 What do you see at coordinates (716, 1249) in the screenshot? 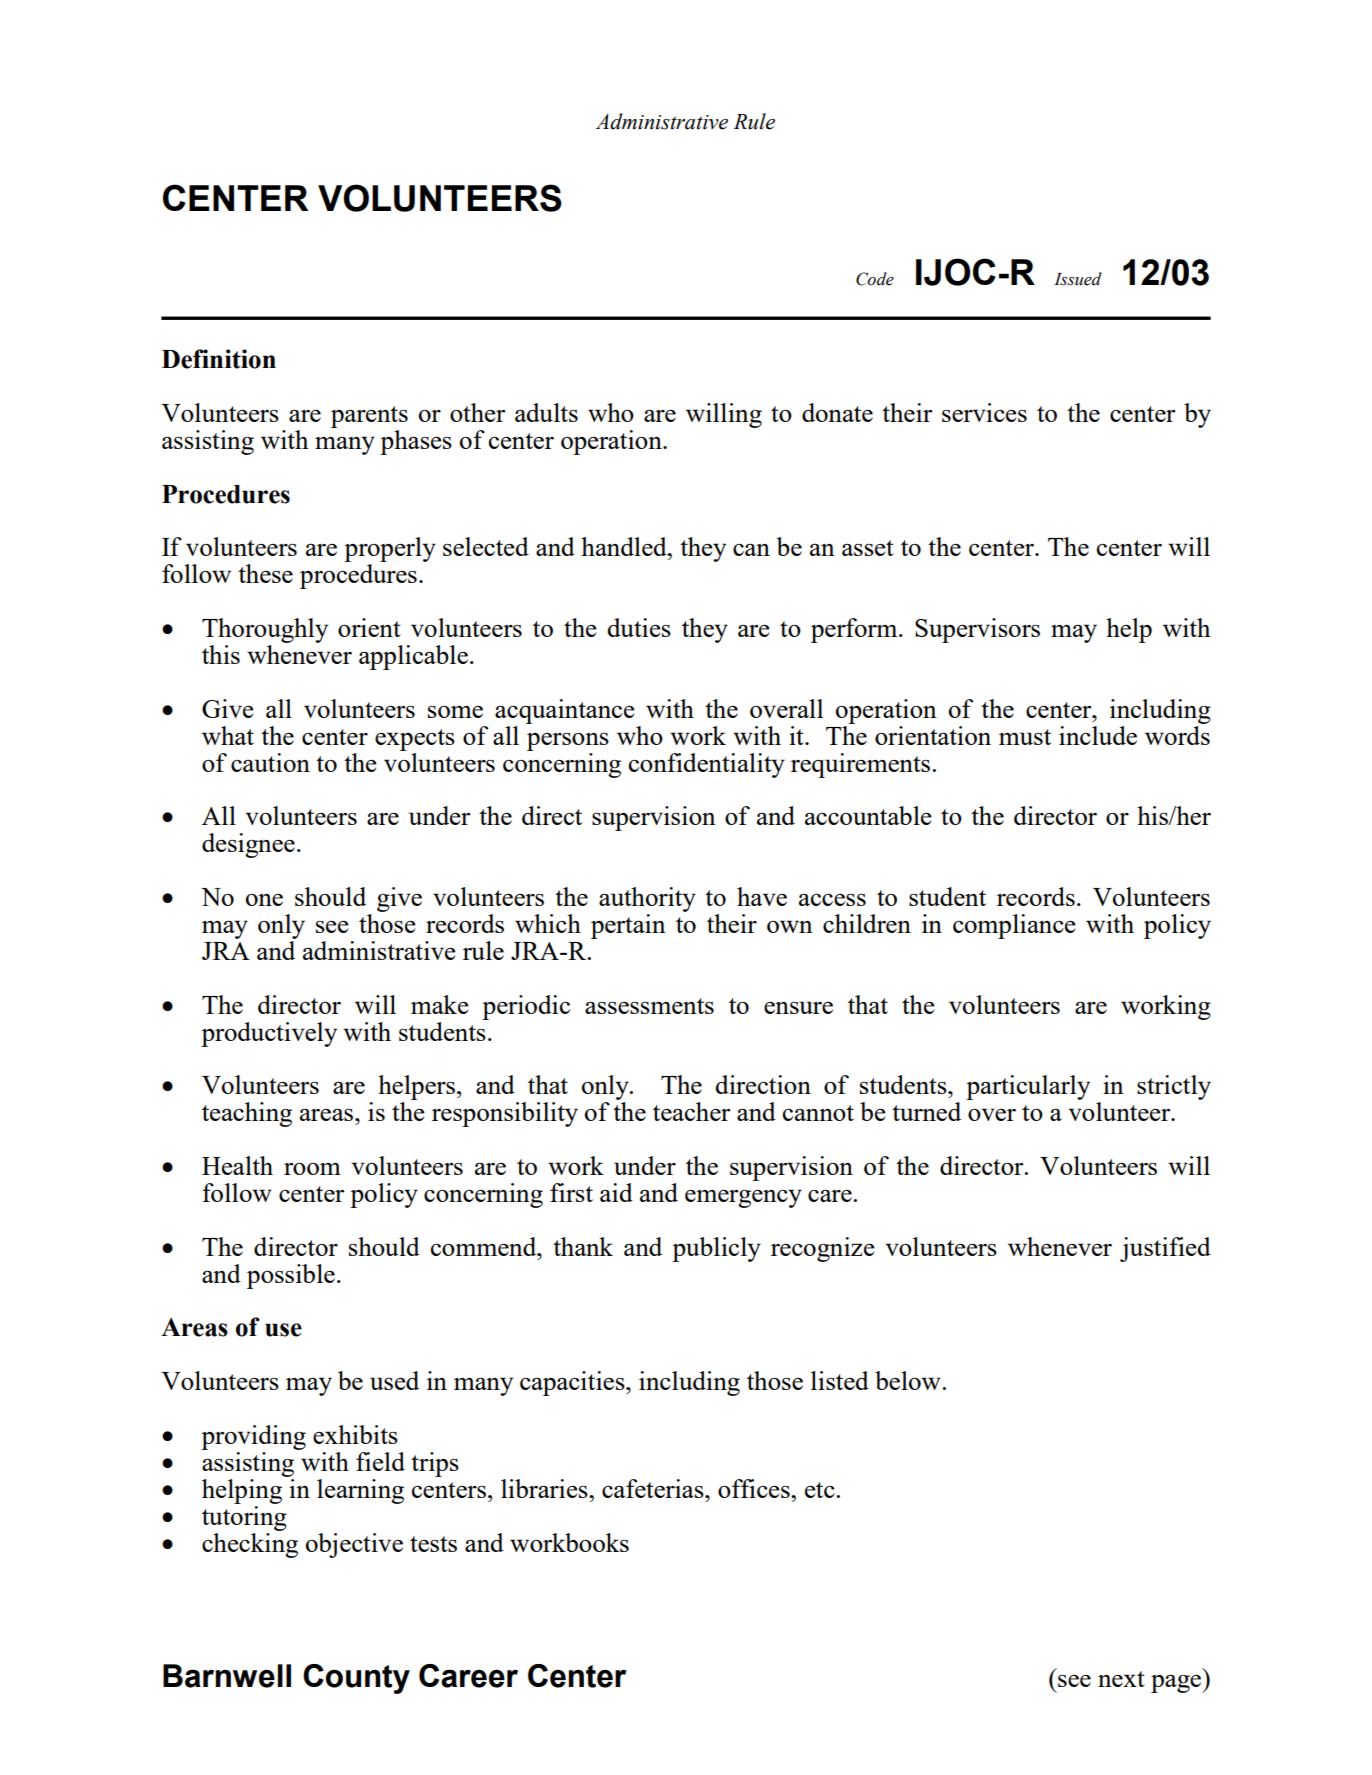
I see `publicly` at bounding box center [716, 1249].
